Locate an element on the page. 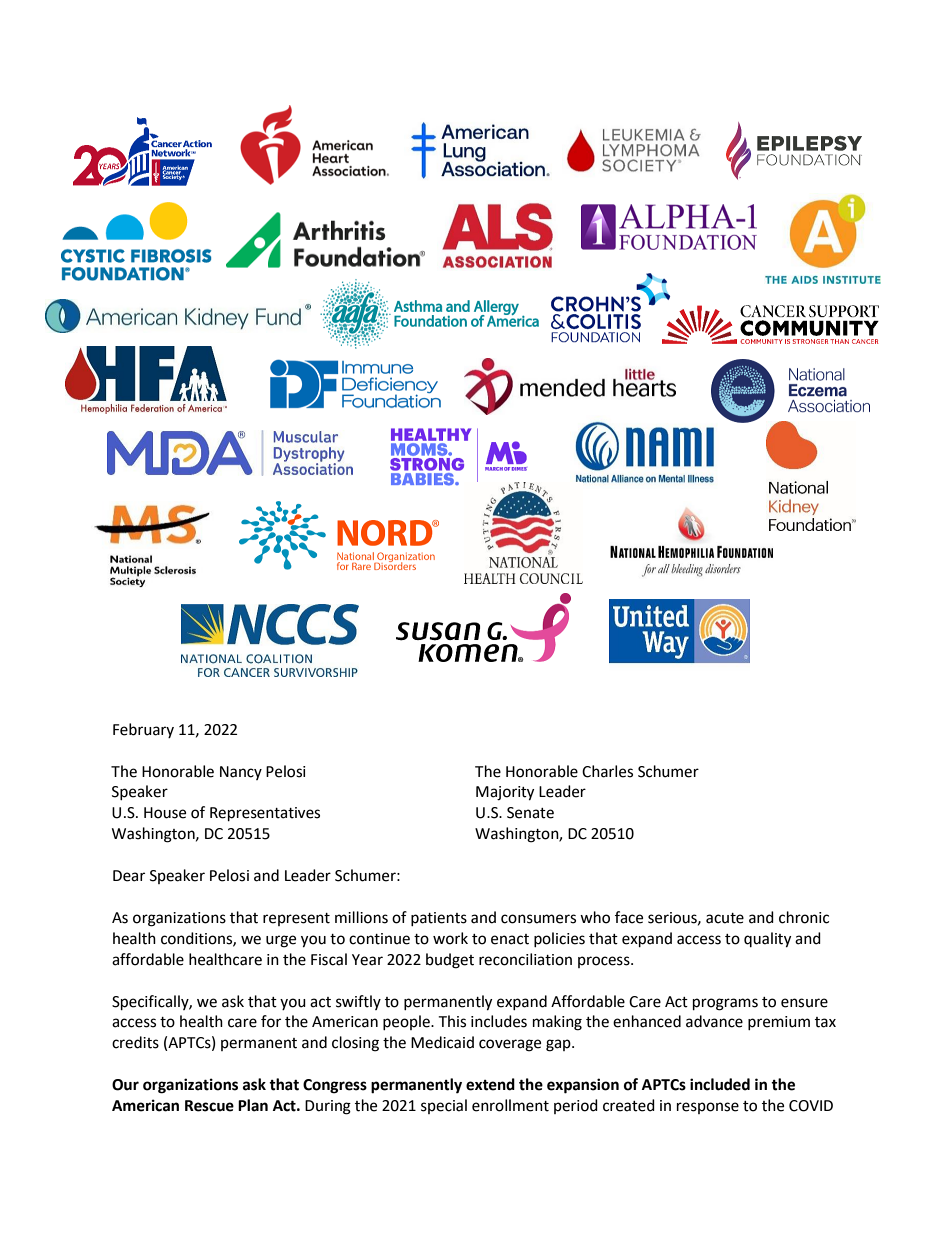  acute is located at coordinates (725, 918).
